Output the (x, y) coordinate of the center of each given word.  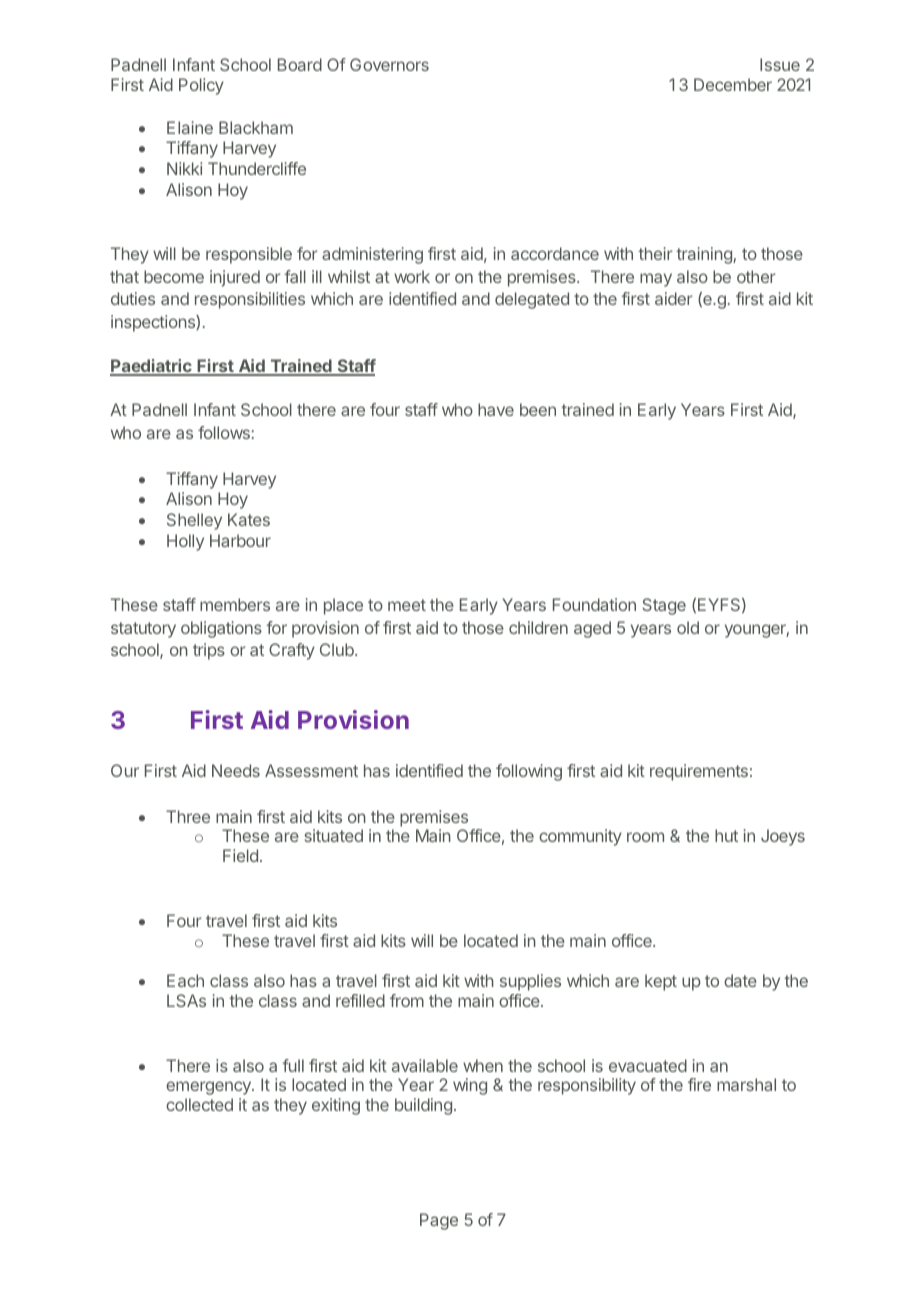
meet (407, 605)
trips (209, 651)
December (733, 84)
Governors (389, 64)
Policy (201, 86)
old (688, 627)
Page (439, 1221)
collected (199, 1104)
